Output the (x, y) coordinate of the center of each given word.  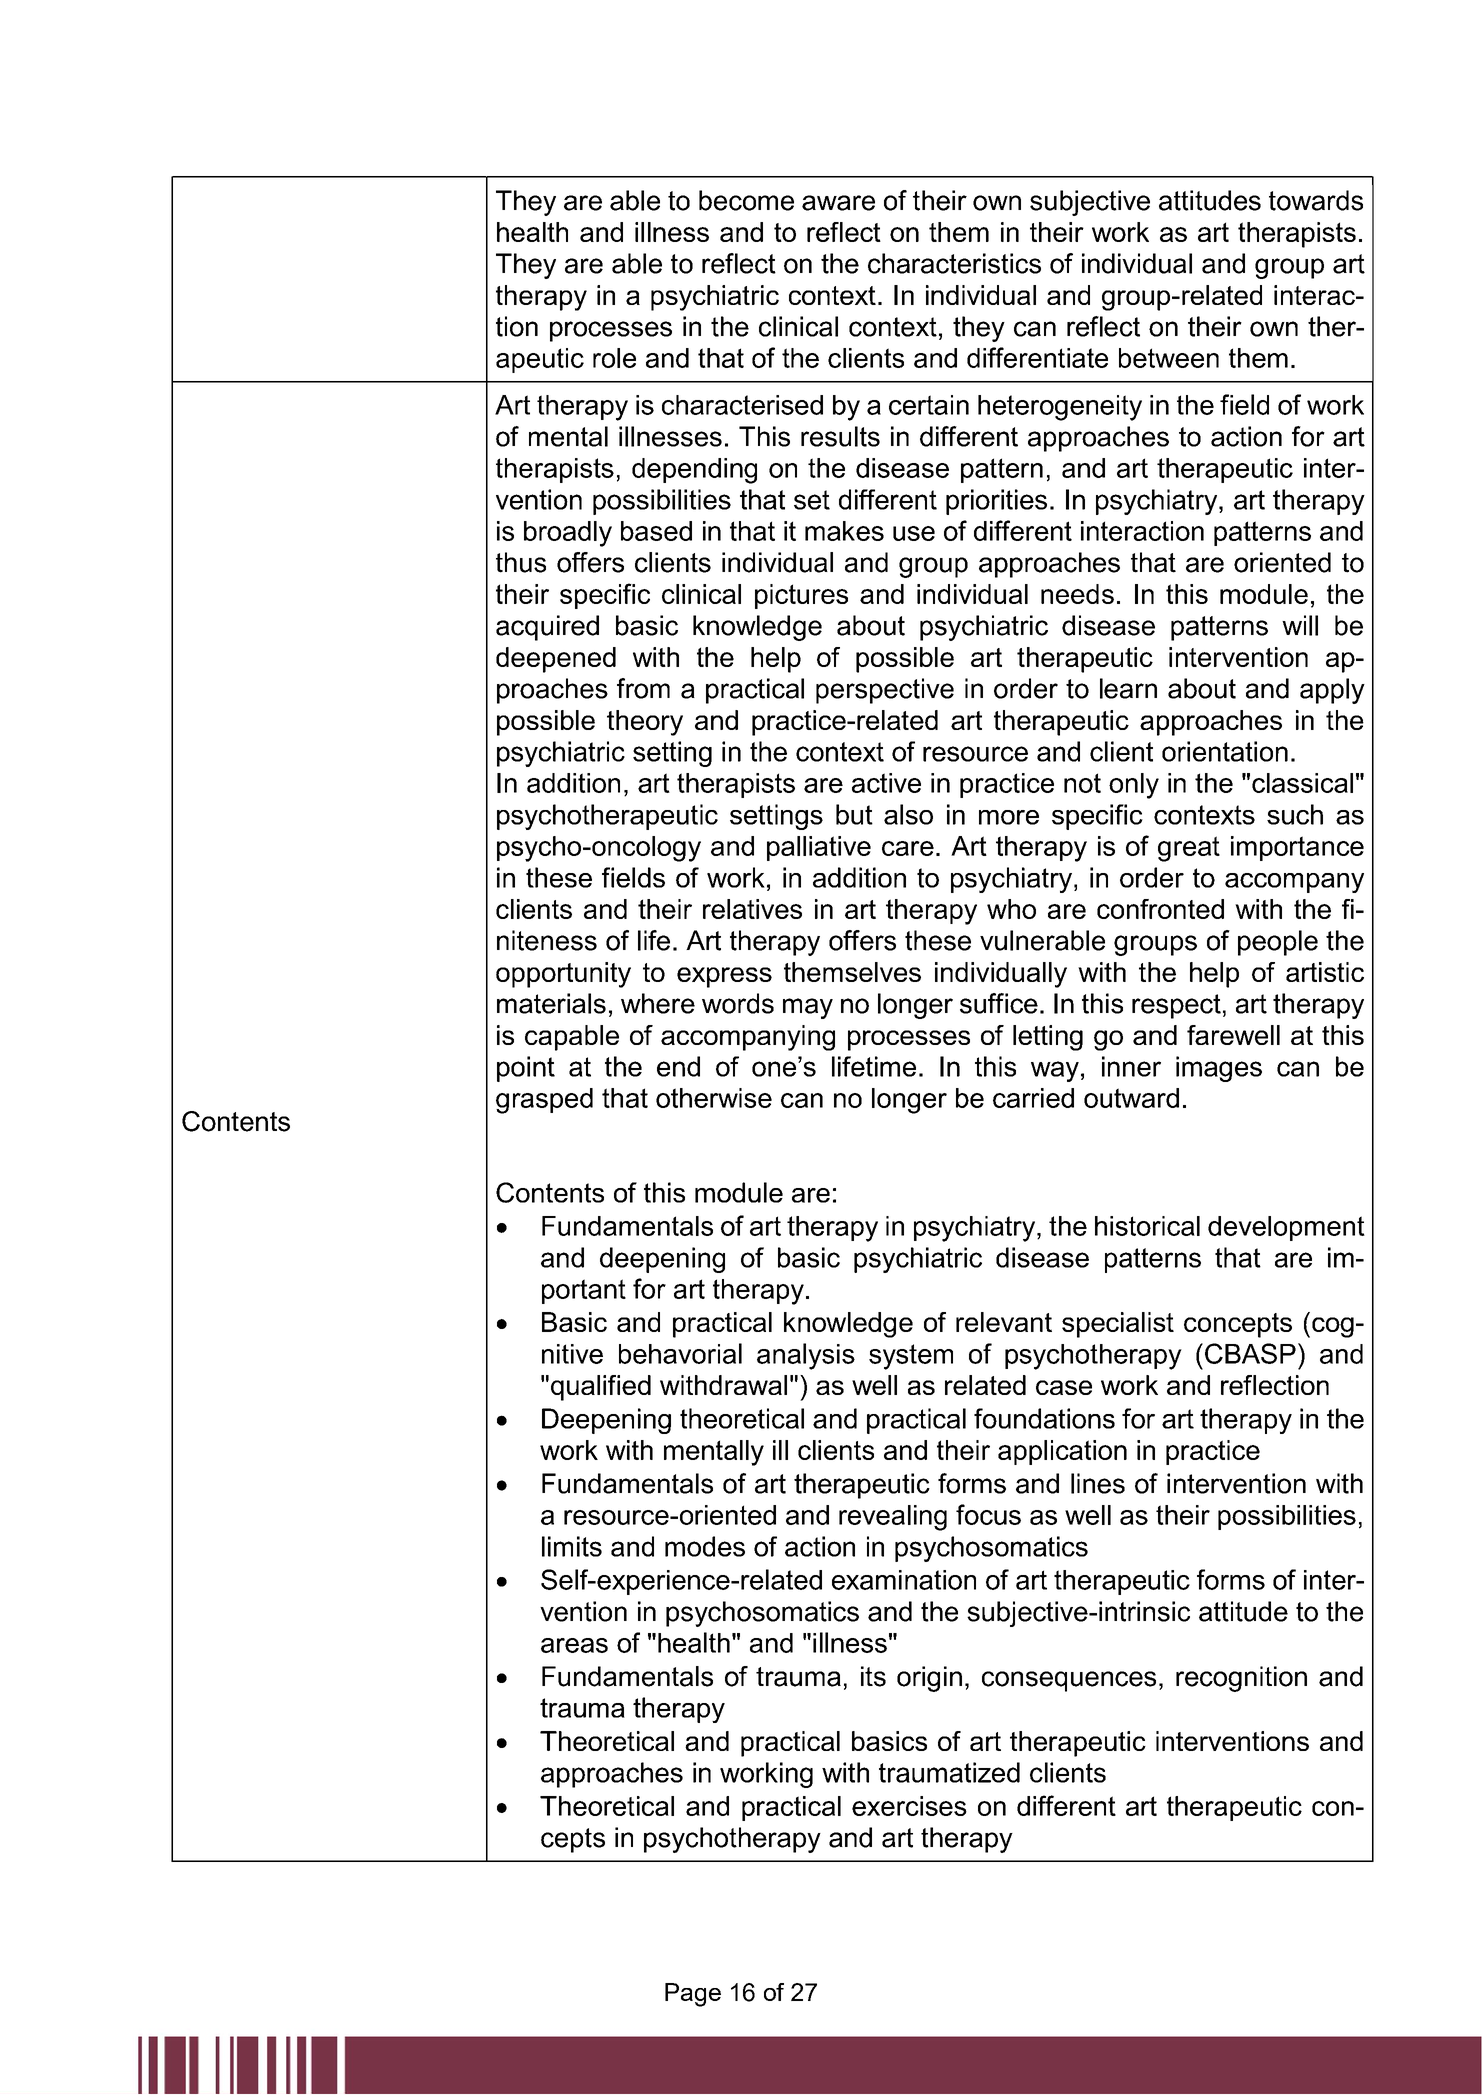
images (1219, 1069)
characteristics (954, 263)
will (1300, 625)
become (746, 200)
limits (572, 1546)
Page (693, 1995)
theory (645, 723)
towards (1316, 200)
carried (1033, 1098)
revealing (893, 1518)
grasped (544, 1101)
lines (1098, 1483)
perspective (885, 691)
